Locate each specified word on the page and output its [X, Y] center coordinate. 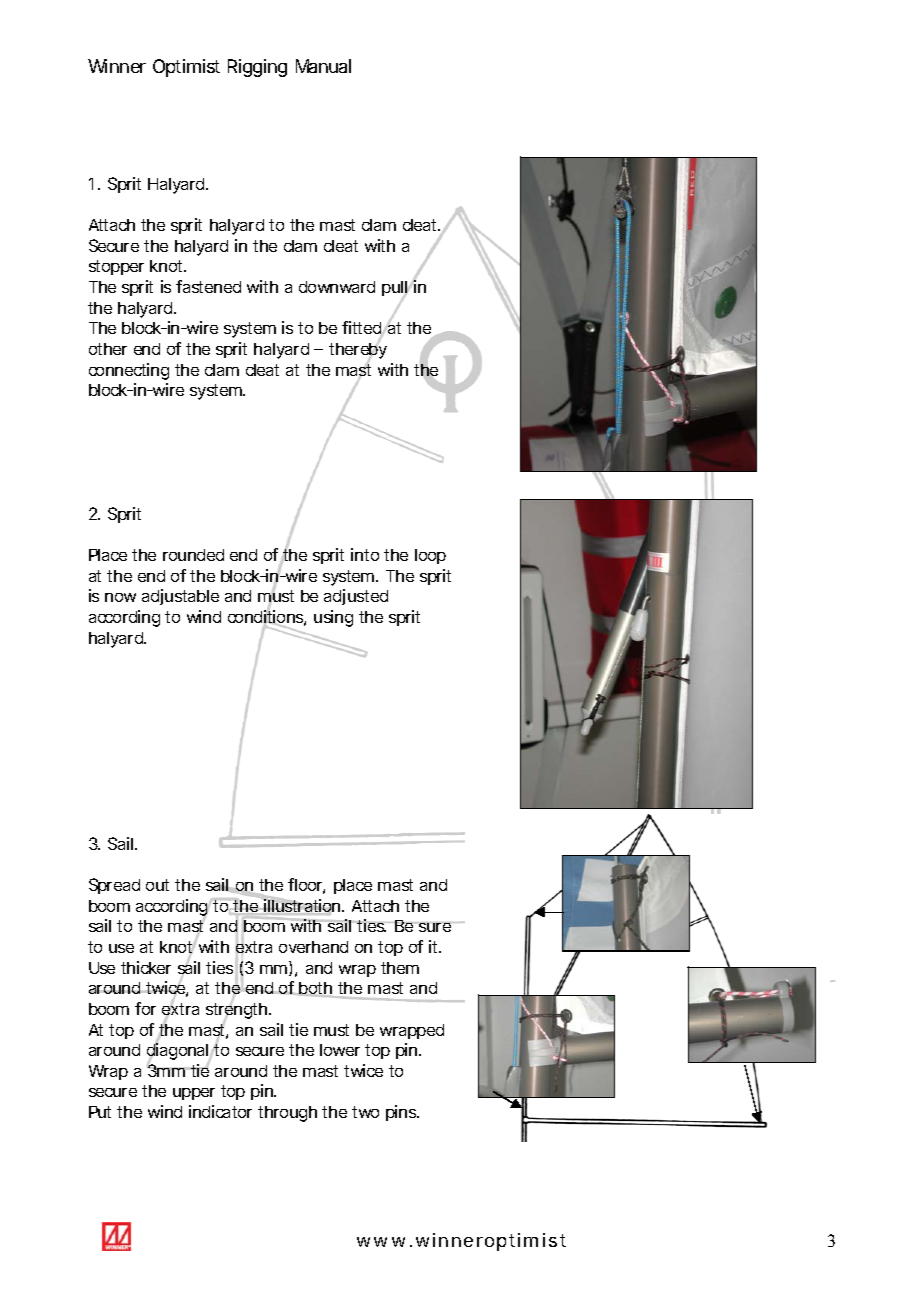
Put [100, 1112]
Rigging [257, 68]
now [120, 597]
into [365, 554]
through [287, 1114]
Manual [323, 66]
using [333, 618]
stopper [116, 267]
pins [402, 1113]
